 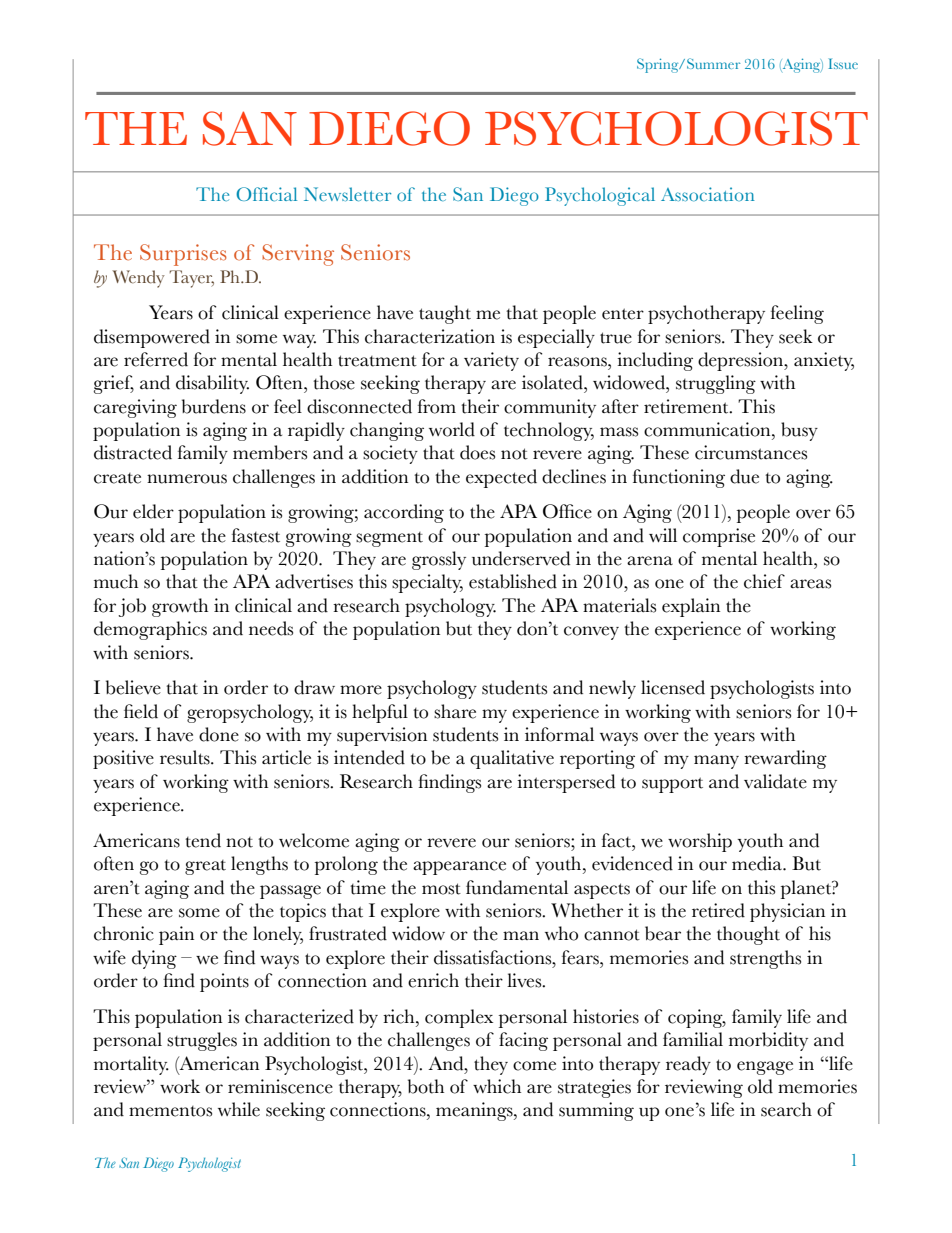 What do you see at coordinates (765, 1068) in the screenshot?
I see `engage` at bounding box center [765, 1068].
